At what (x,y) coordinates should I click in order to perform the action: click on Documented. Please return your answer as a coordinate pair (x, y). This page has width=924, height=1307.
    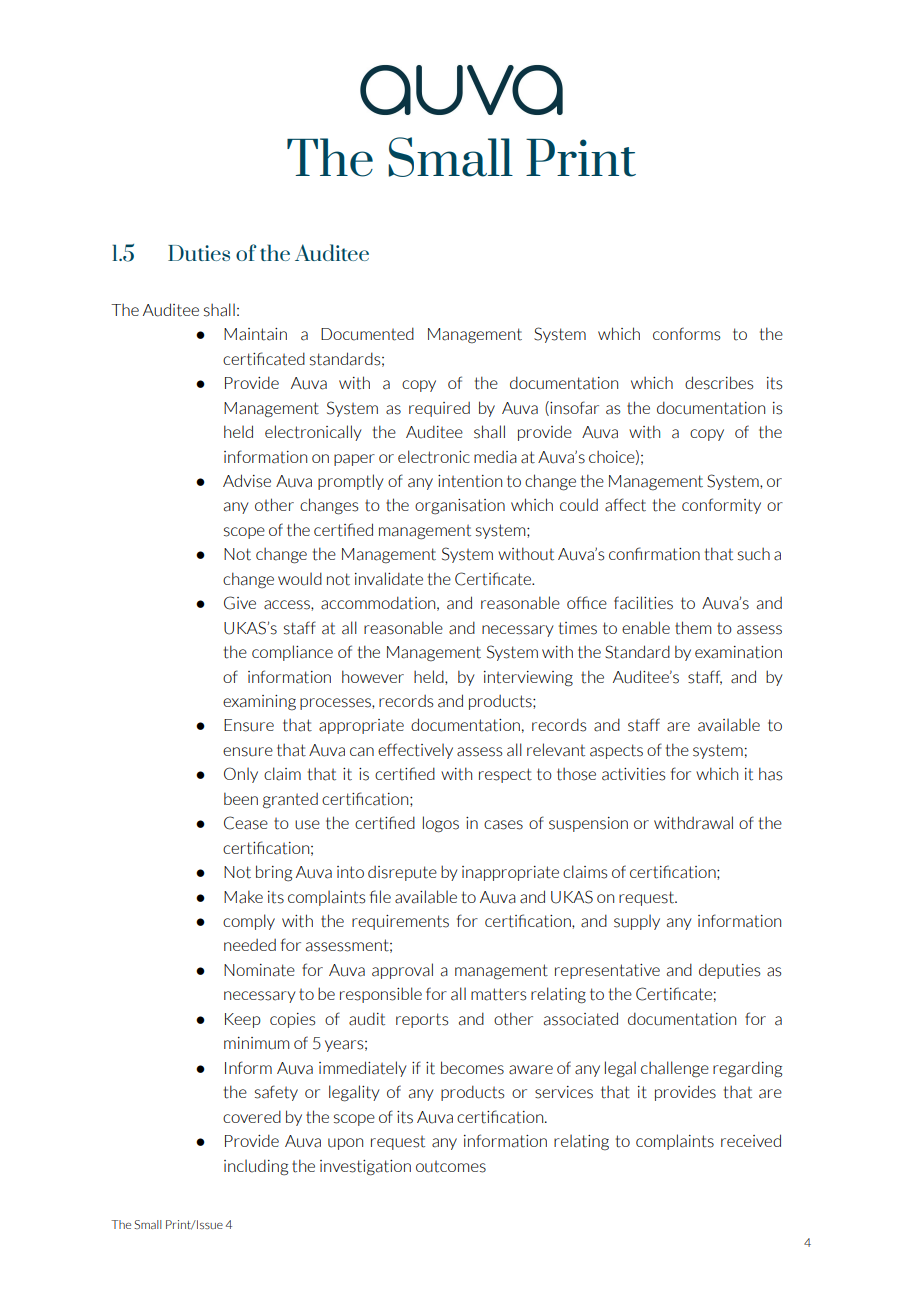
    Looking at the image, I should click on (367, 334).
